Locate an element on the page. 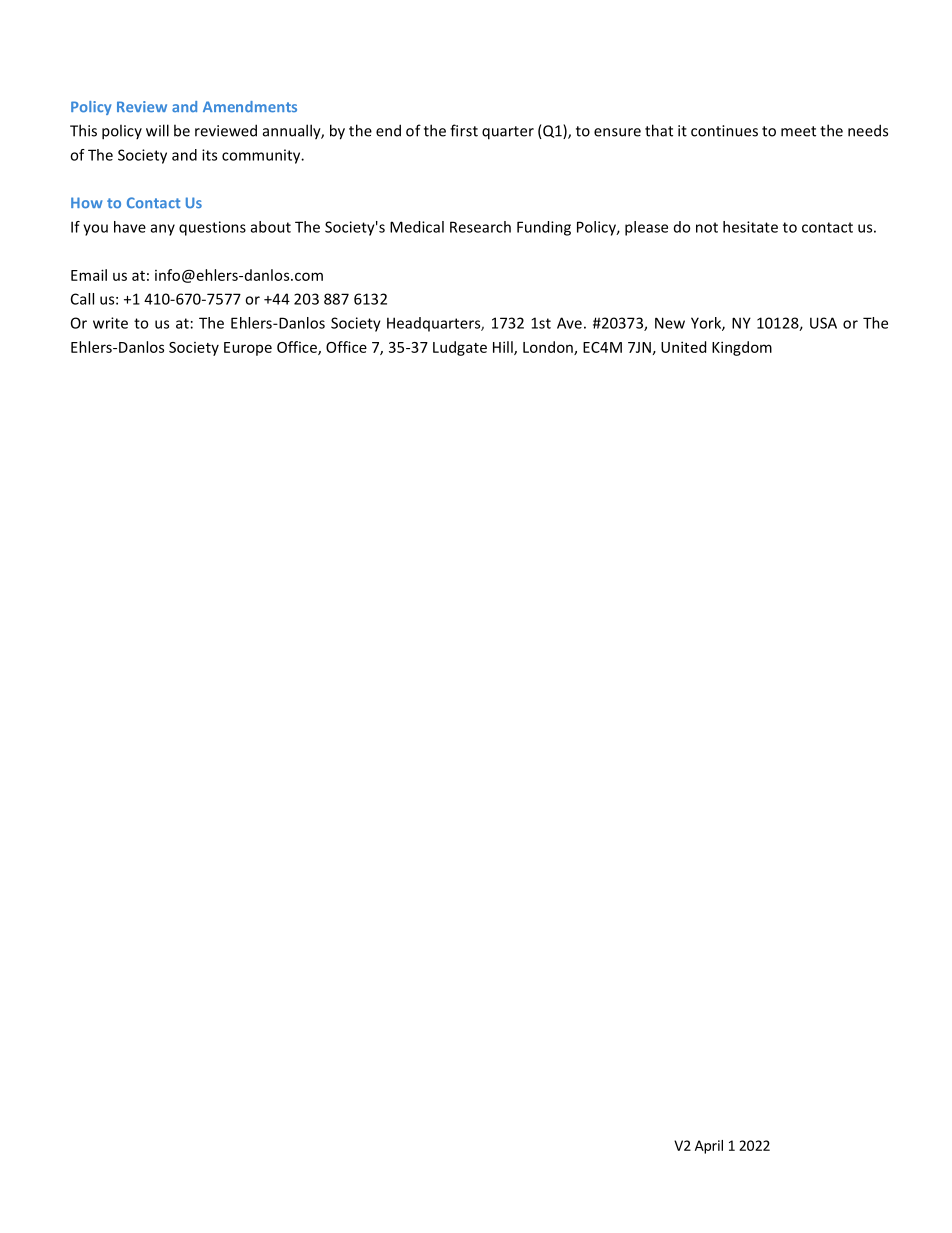 The width and height of the document is (952, 1233). meet is located at coordinates (798, 131).
